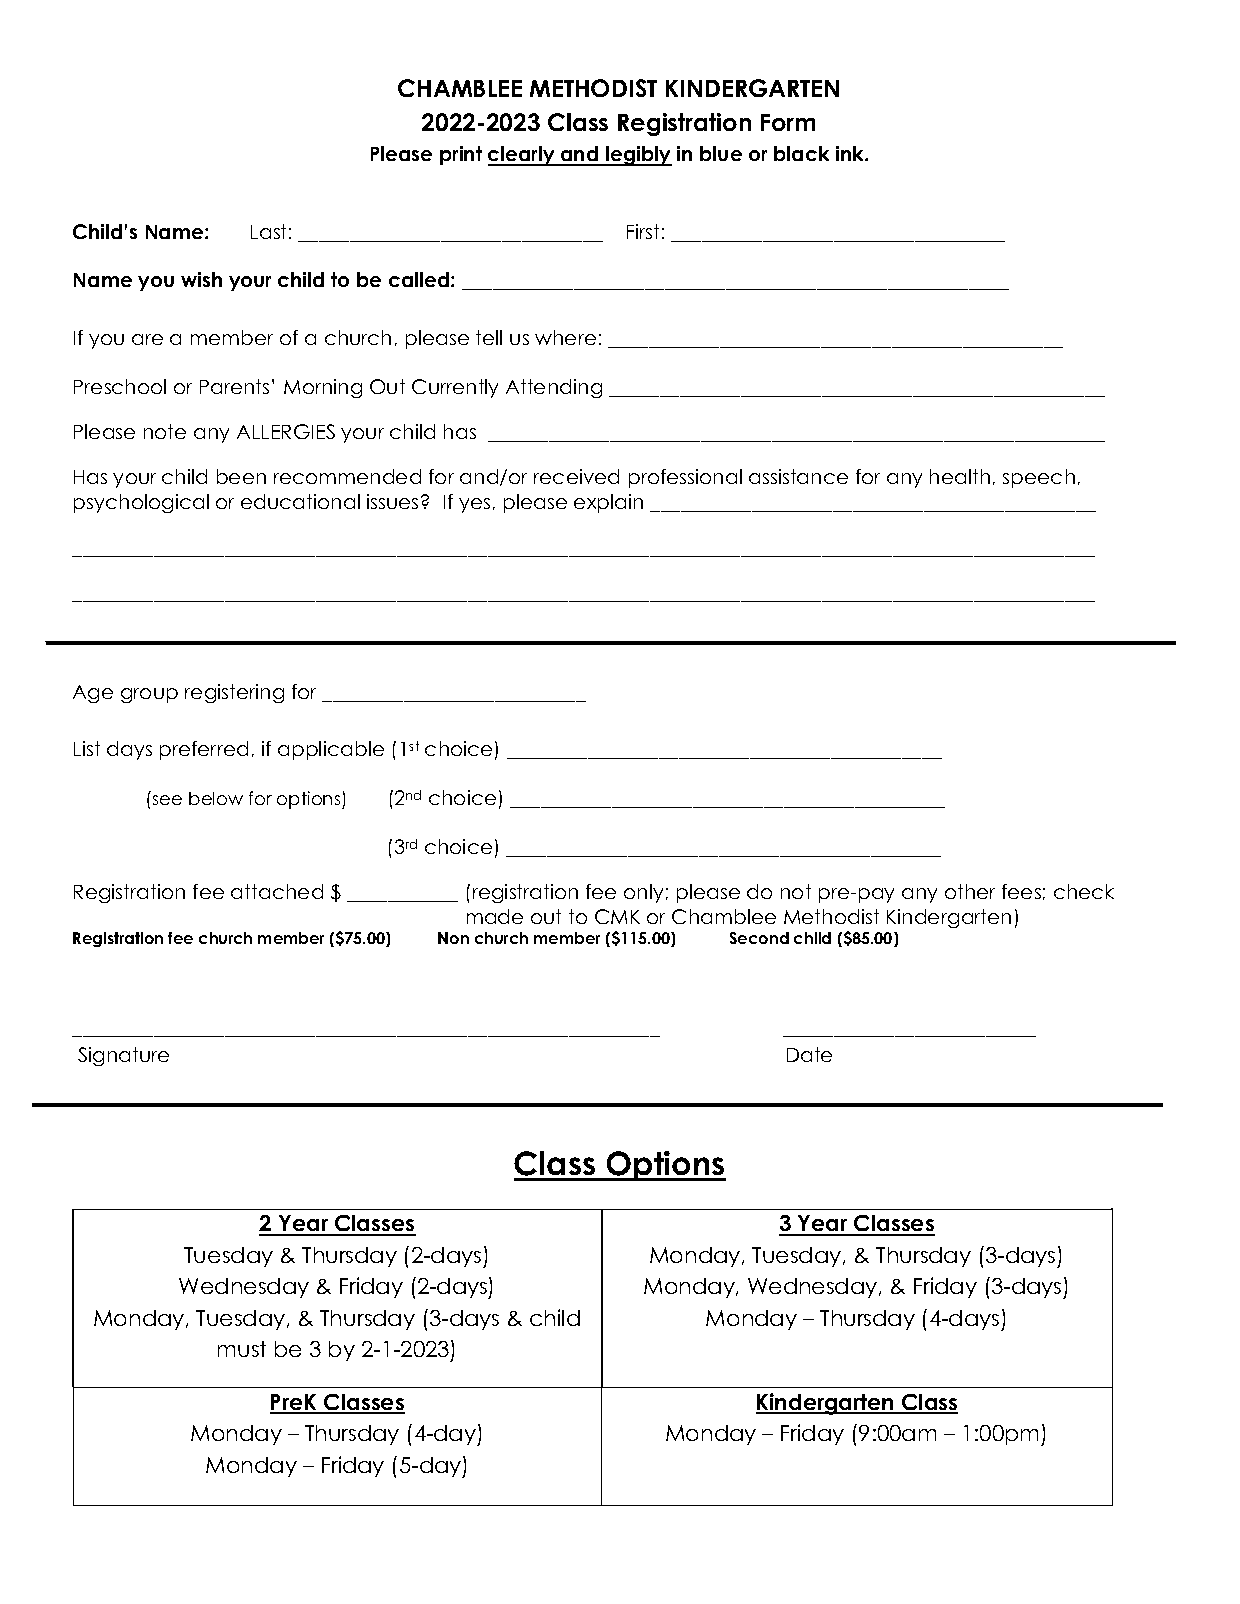  I want to click on health, so click(960, 476).
